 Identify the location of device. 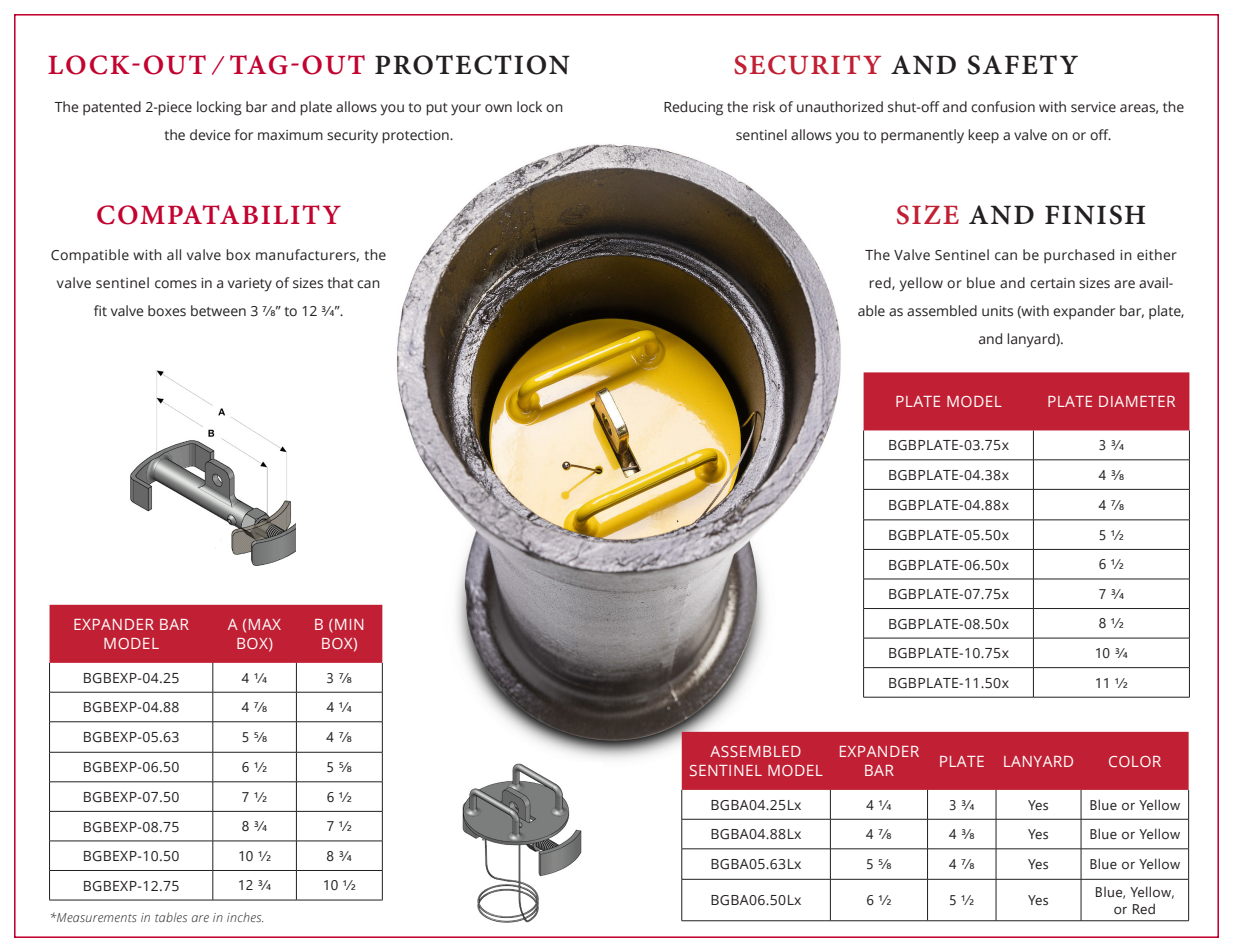
(210, 135).
